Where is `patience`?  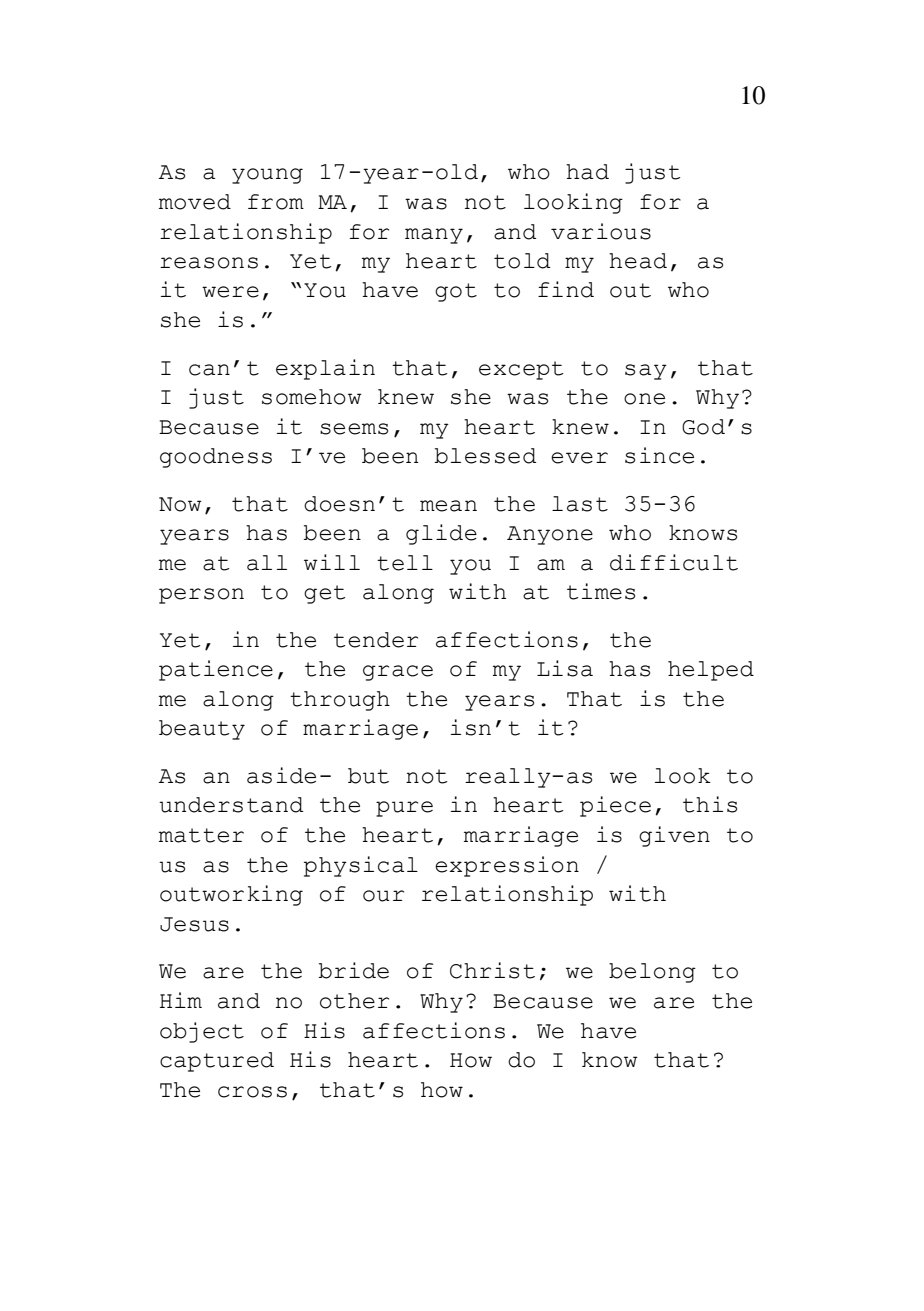
patience is located at coordinates (216, 670).
